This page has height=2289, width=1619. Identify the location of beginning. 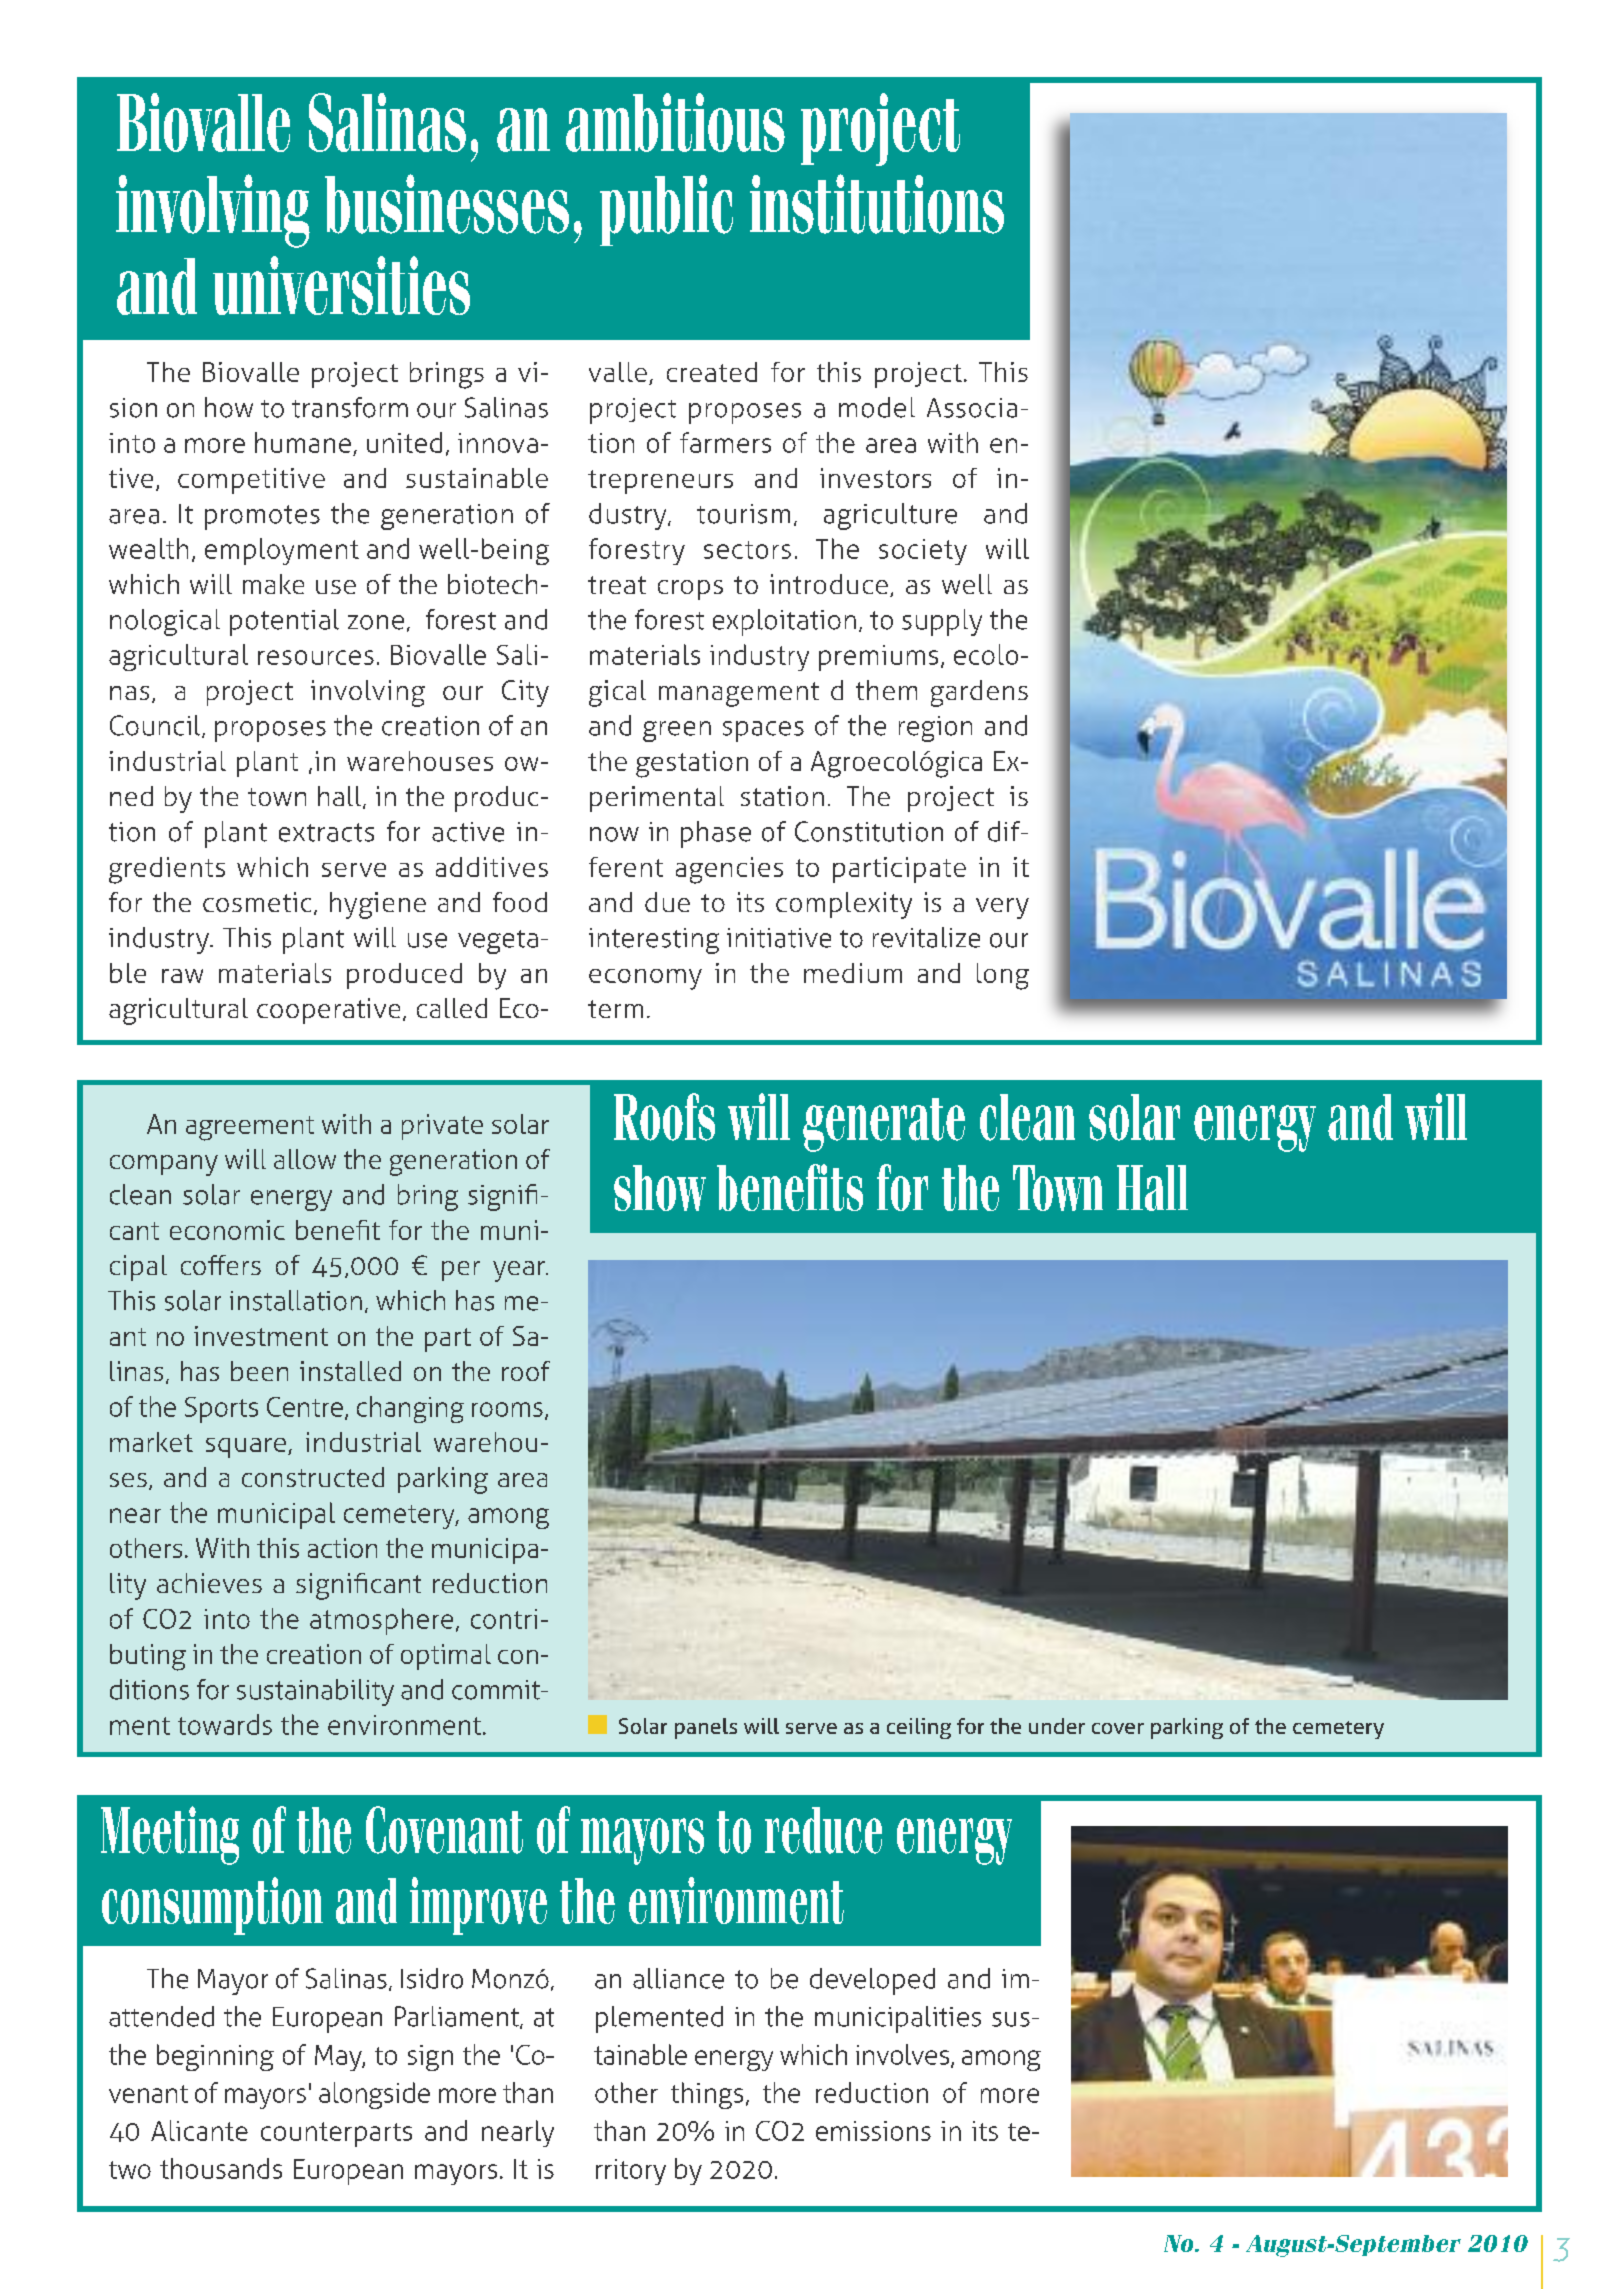
(215, 2057).
